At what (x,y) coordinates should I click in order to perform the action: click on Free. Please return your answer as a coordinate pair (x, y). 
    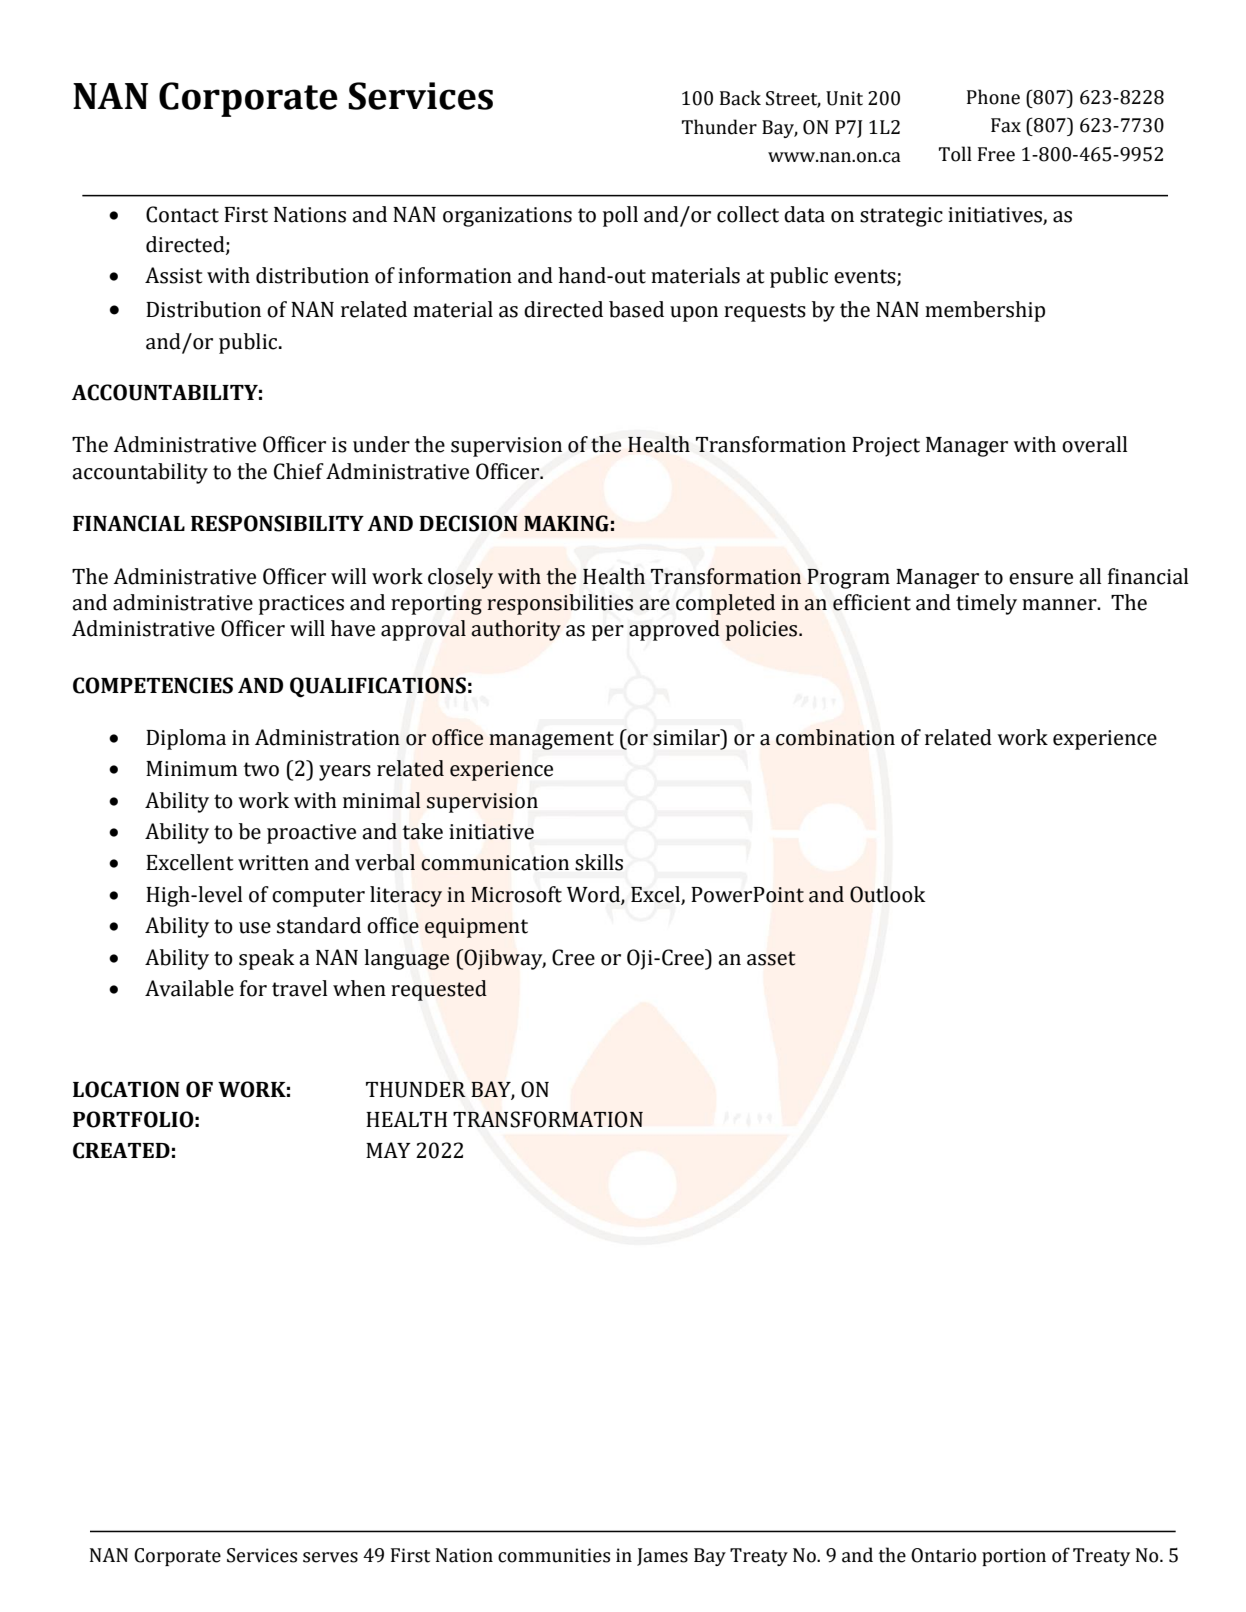
    Looking at the image, I should click on (996, 154).
